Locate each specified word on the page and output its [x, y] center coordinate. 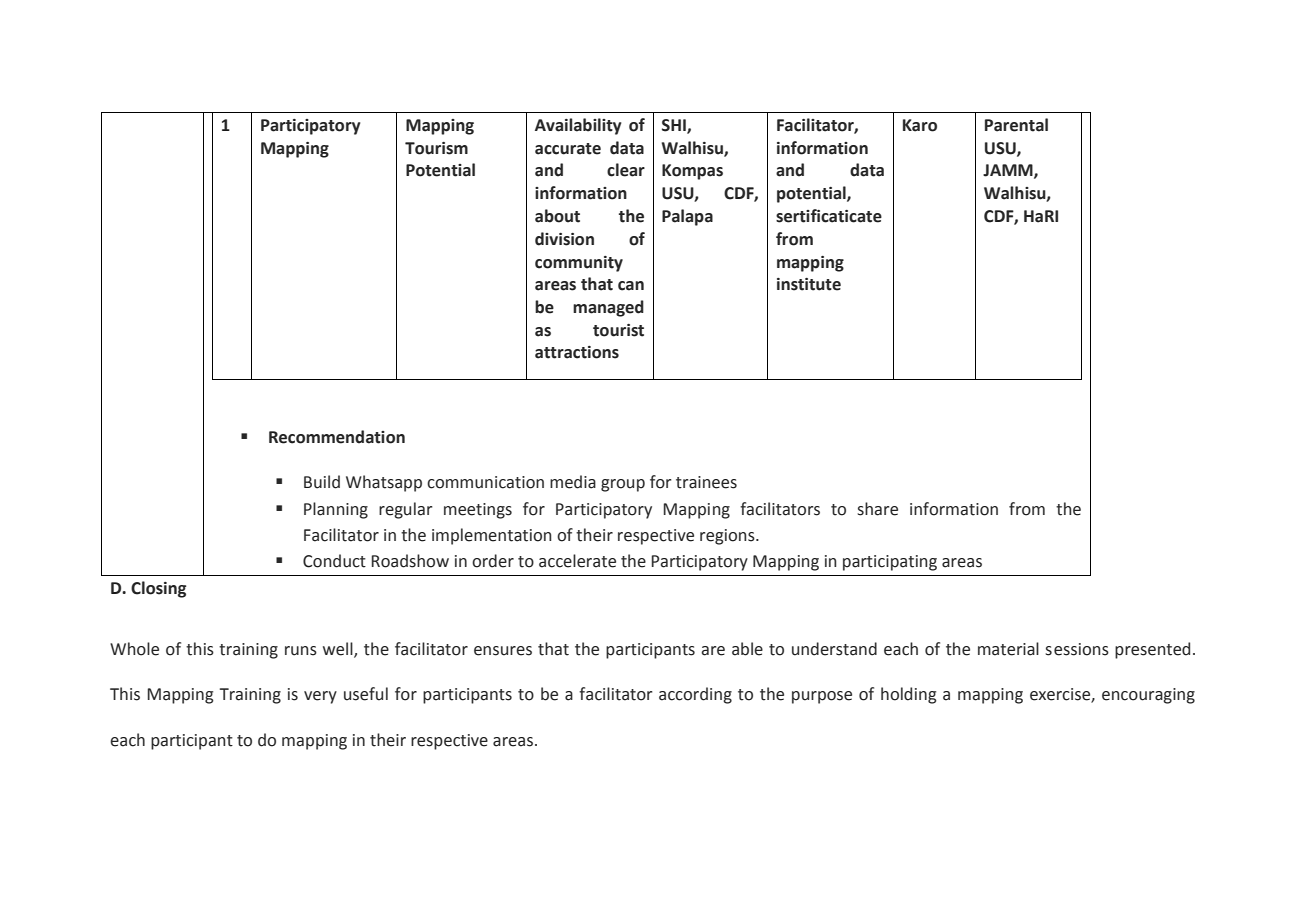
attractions [577, 352]
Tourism [436, 148]
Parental [1016, 125]
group [623, 485]
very [320, 697]
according [695, 695]
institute [809, 284]
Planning [336, 510]
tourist [618, 330]
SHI [675, 126]
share [877, 509]
